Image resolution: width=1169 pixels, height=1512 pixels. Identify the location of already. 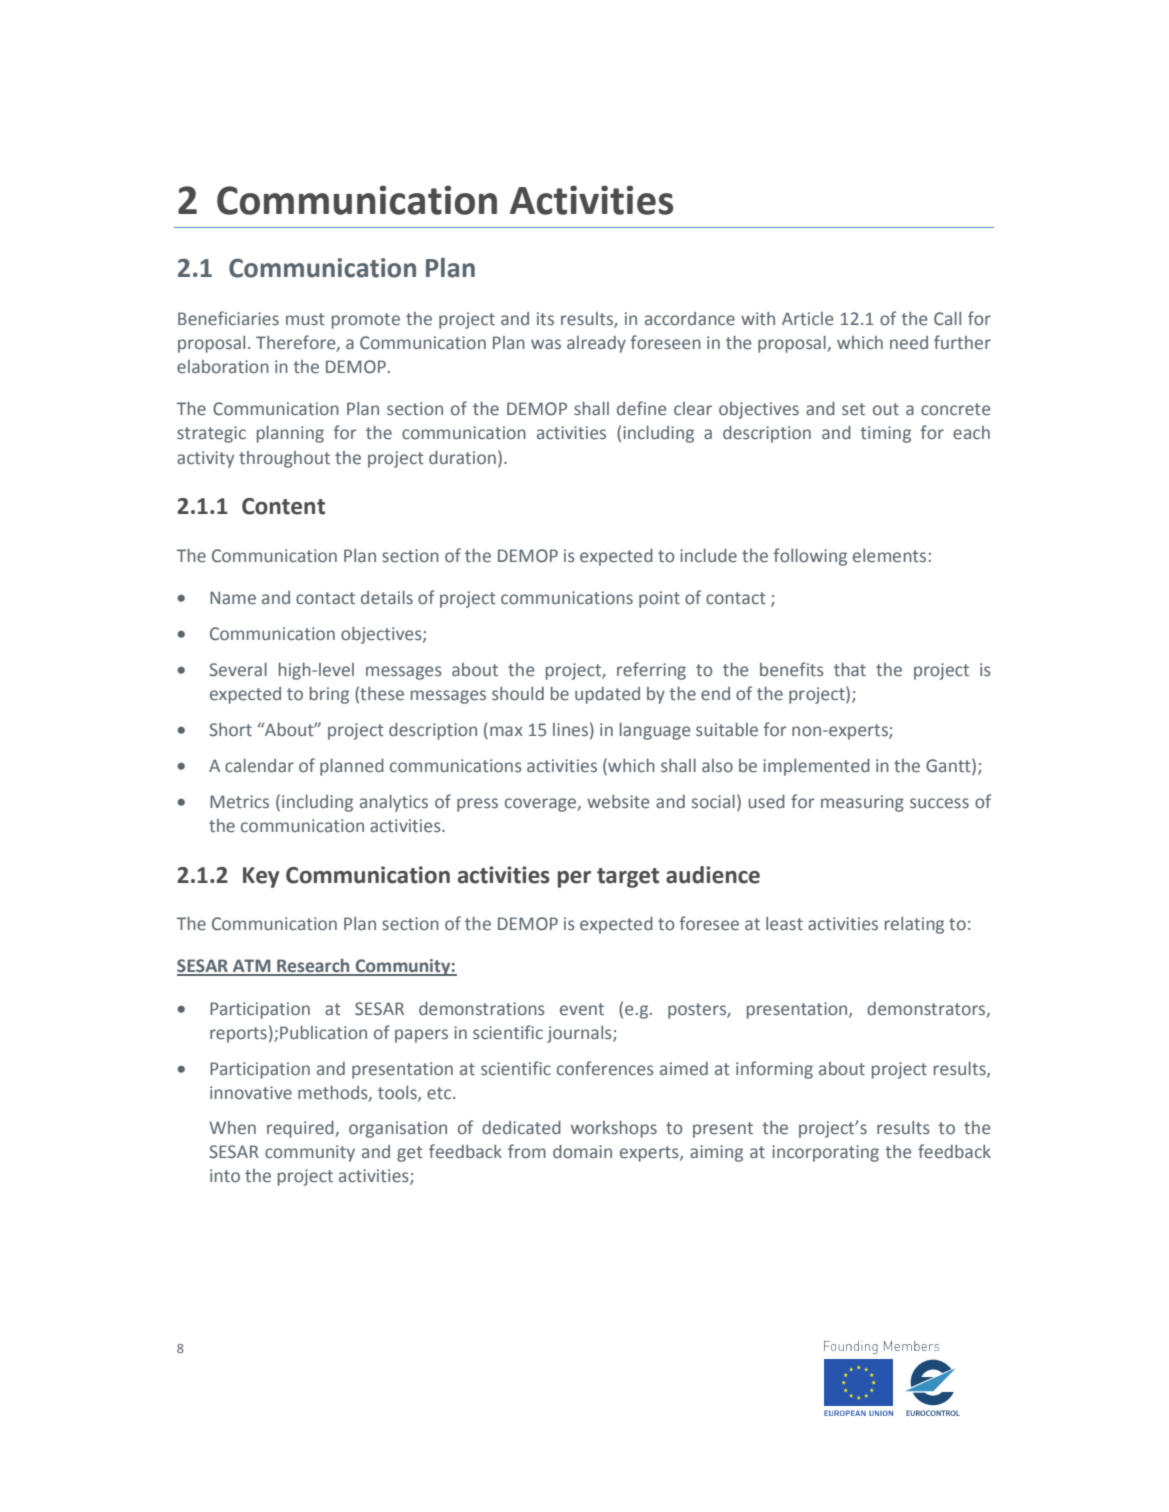
(596, 344).
